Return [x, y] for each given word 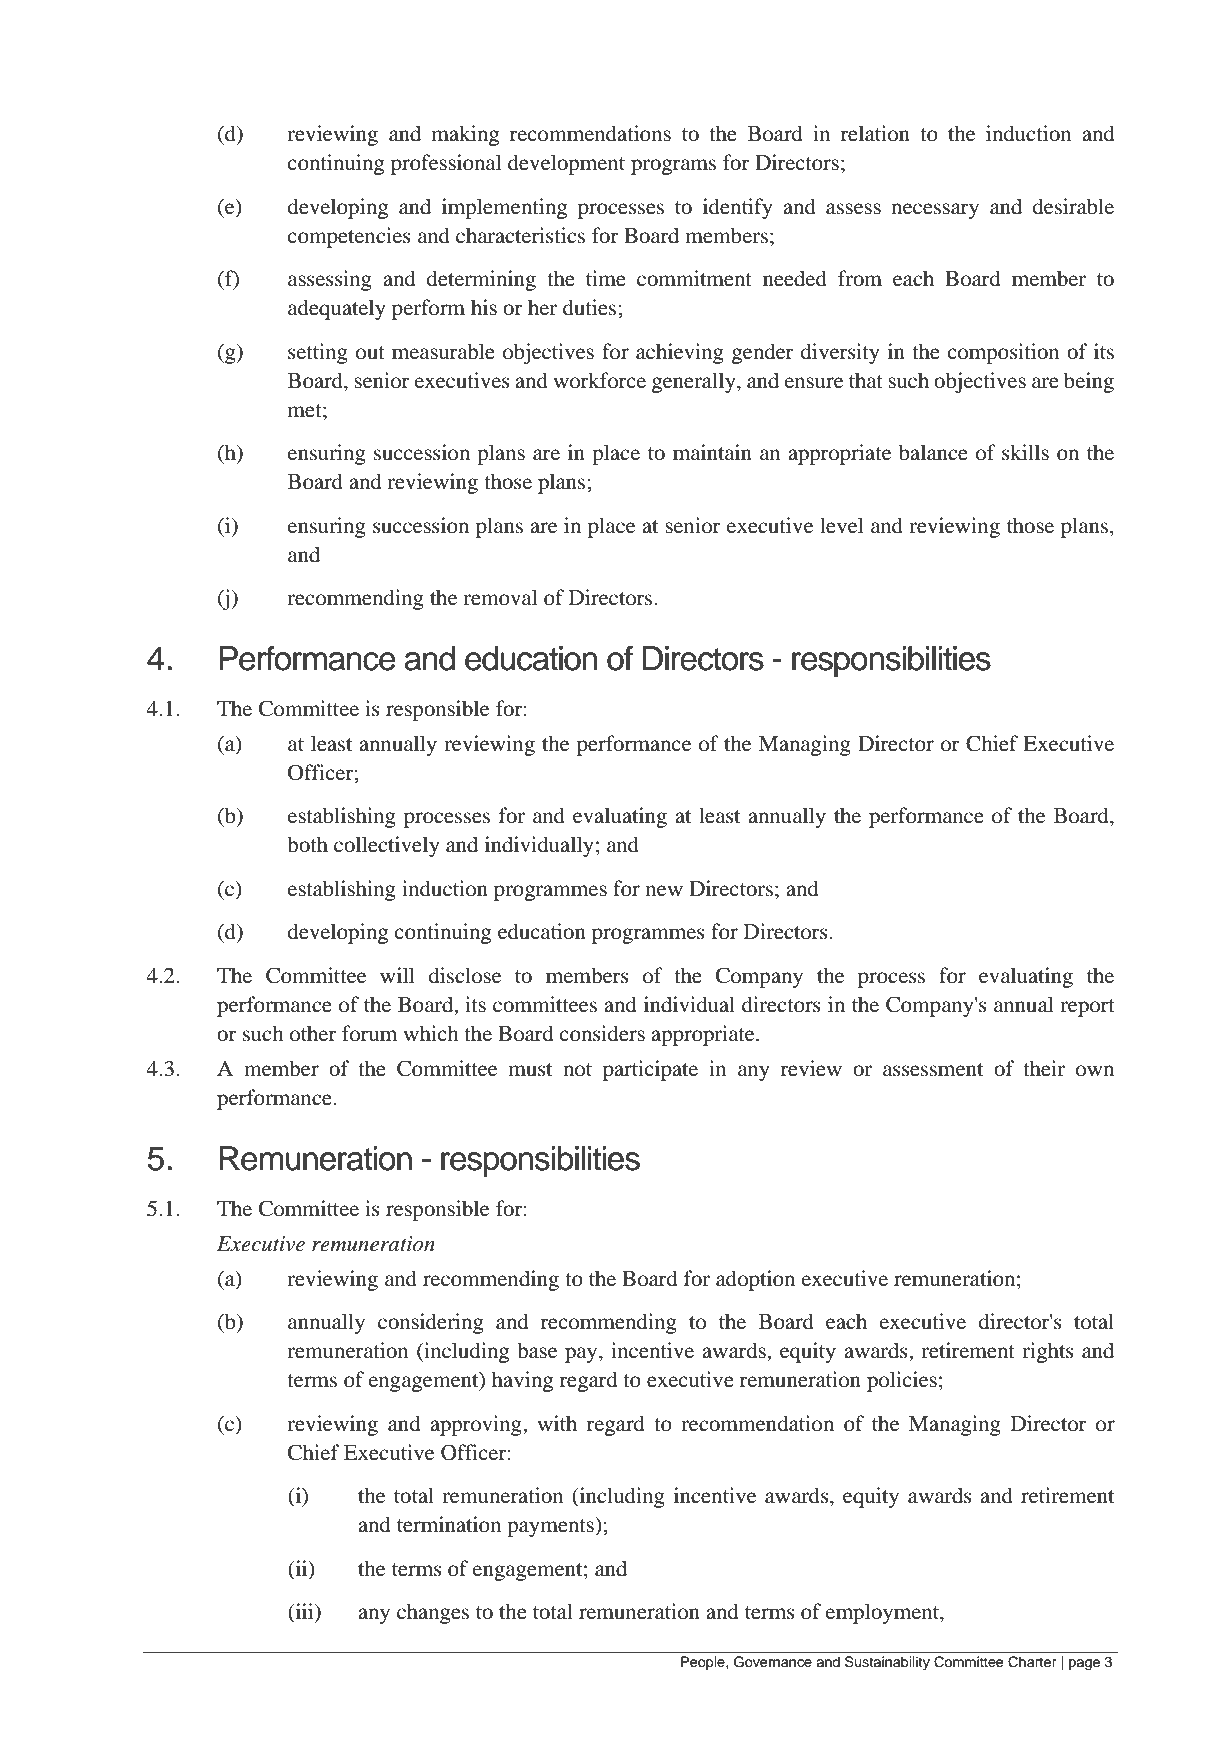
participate [650, 1070]
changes [433, 1613]
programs [673, 167]
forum [369, 1033]
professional [446, 164]
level [842, 525]
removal [500, 597]
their [1044, 1068]
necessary [935, 211]
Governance [773, 1662]
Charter [1032, 1662]
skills [1025, 452]
